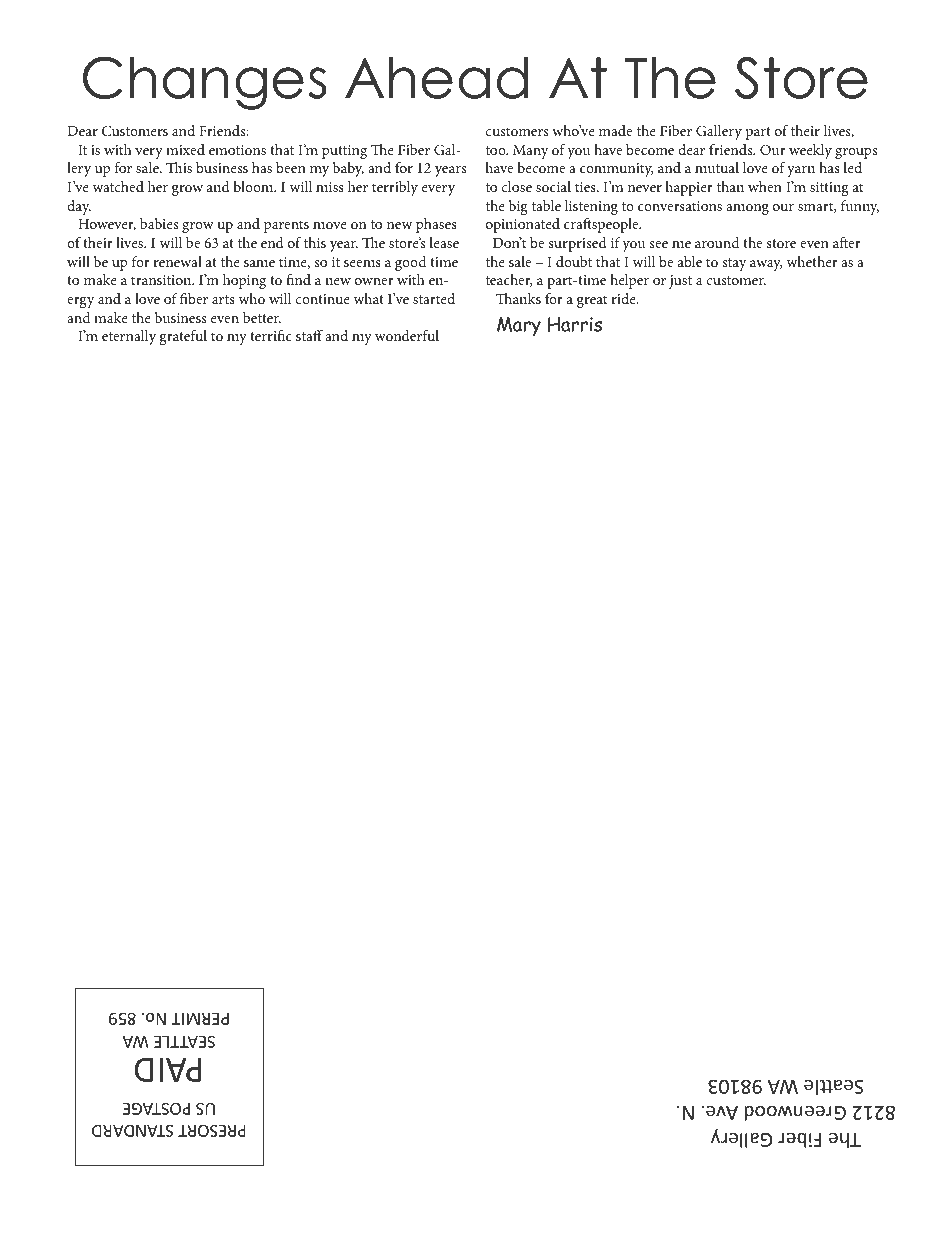 The image size is (952, 1233). What do you see at coordinates (615, 130) in the page?
I see `made` at bounding box center [615, 130].
